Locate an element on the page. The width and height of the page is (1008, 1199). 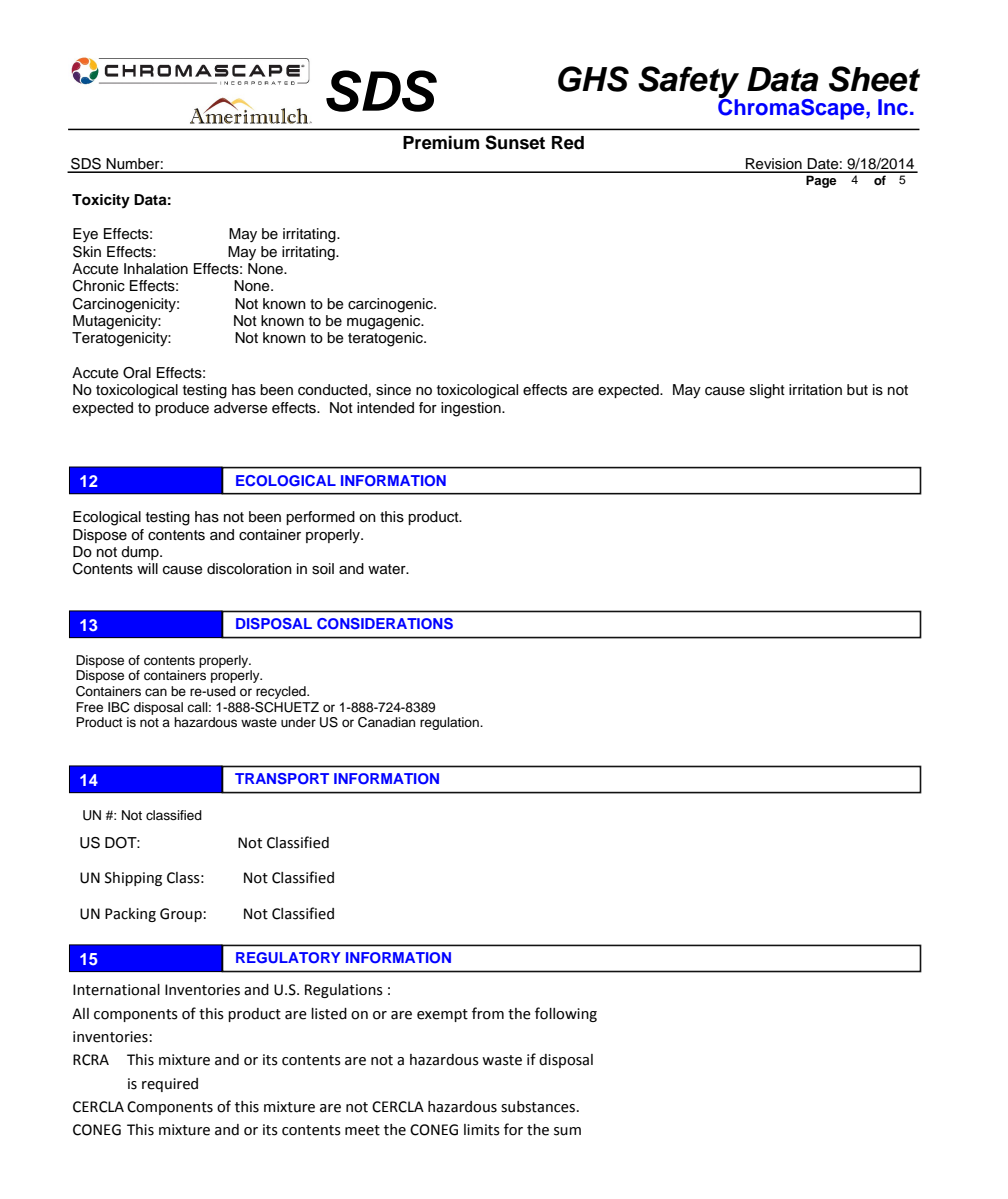
required is located at coordinates (170, 1085).
